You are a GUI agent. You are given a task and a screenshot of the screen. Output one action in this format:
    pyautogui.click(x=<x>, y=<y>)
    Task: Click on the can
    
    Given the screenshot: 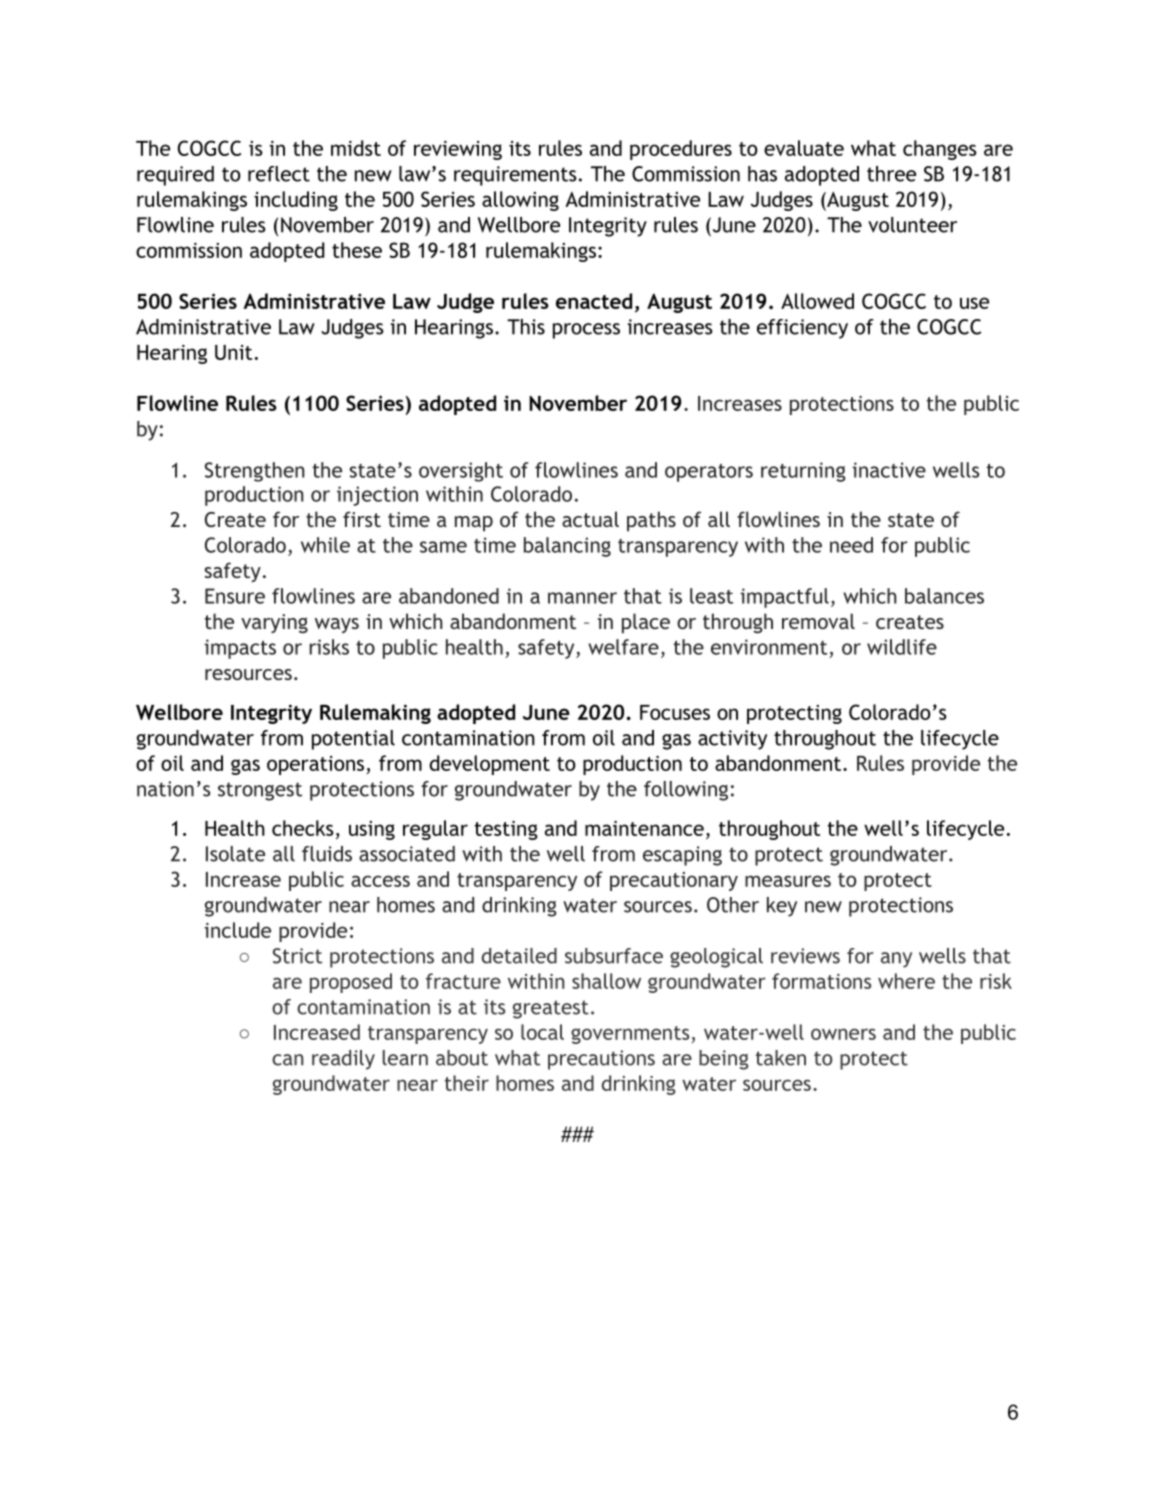 What is the action you would take?
    pyautogui.click(x=287, y=1060)
